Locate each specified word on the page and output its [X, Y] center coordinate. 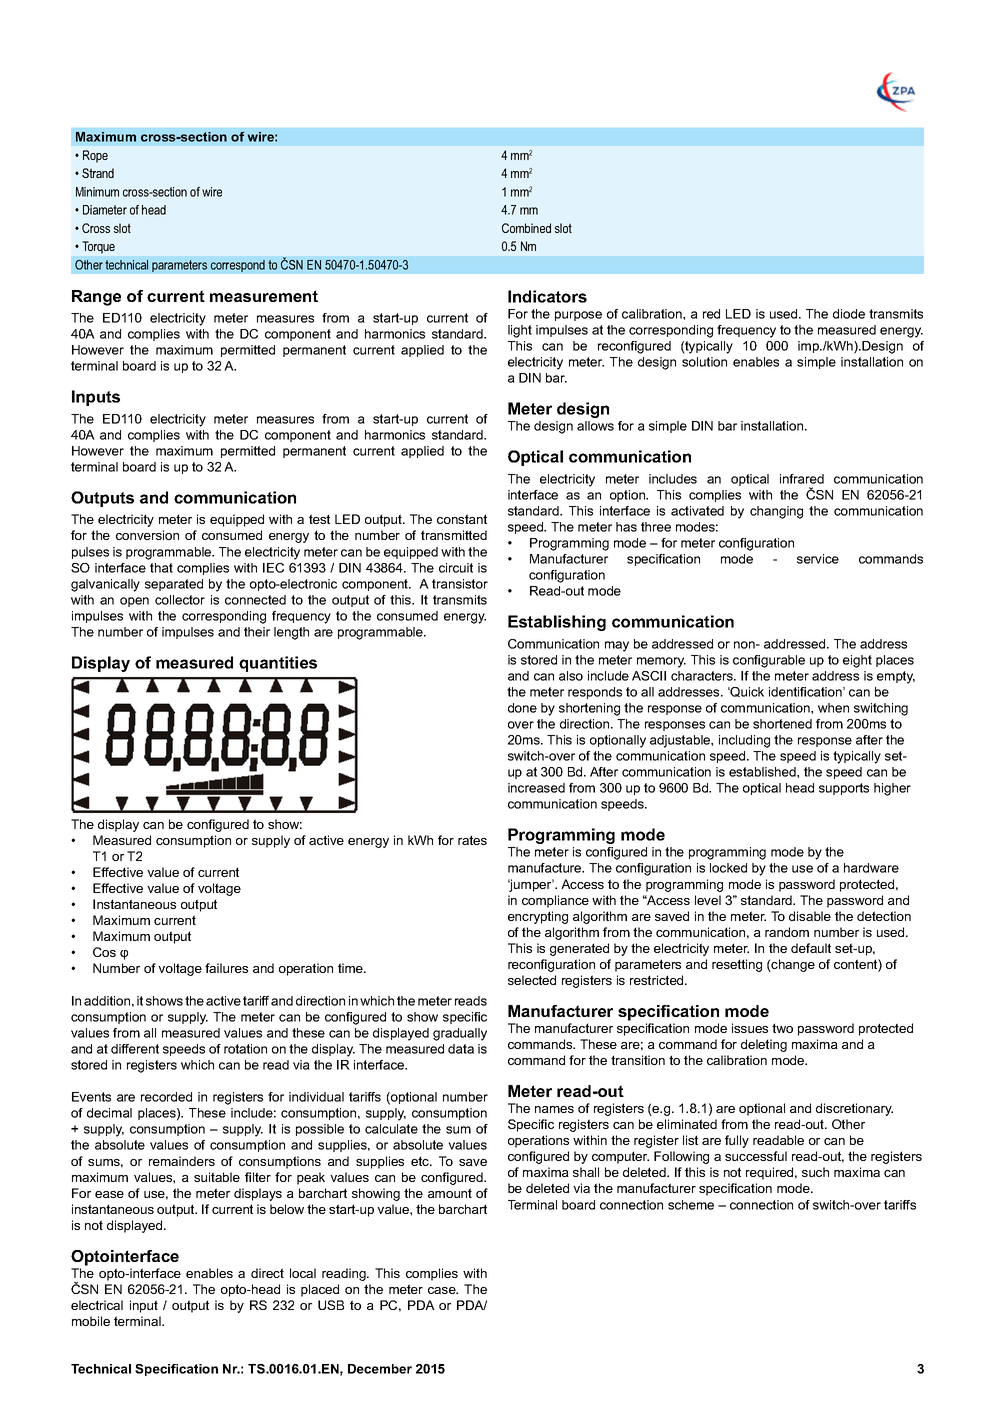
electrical [97, 1305]
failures [226, 968]
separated [174, 585]
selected [532, 980]
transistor [460, 584]
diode [849, 314]
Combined [526, 228]
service [818, 559]
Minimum [97, 192]
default [811, 948]
